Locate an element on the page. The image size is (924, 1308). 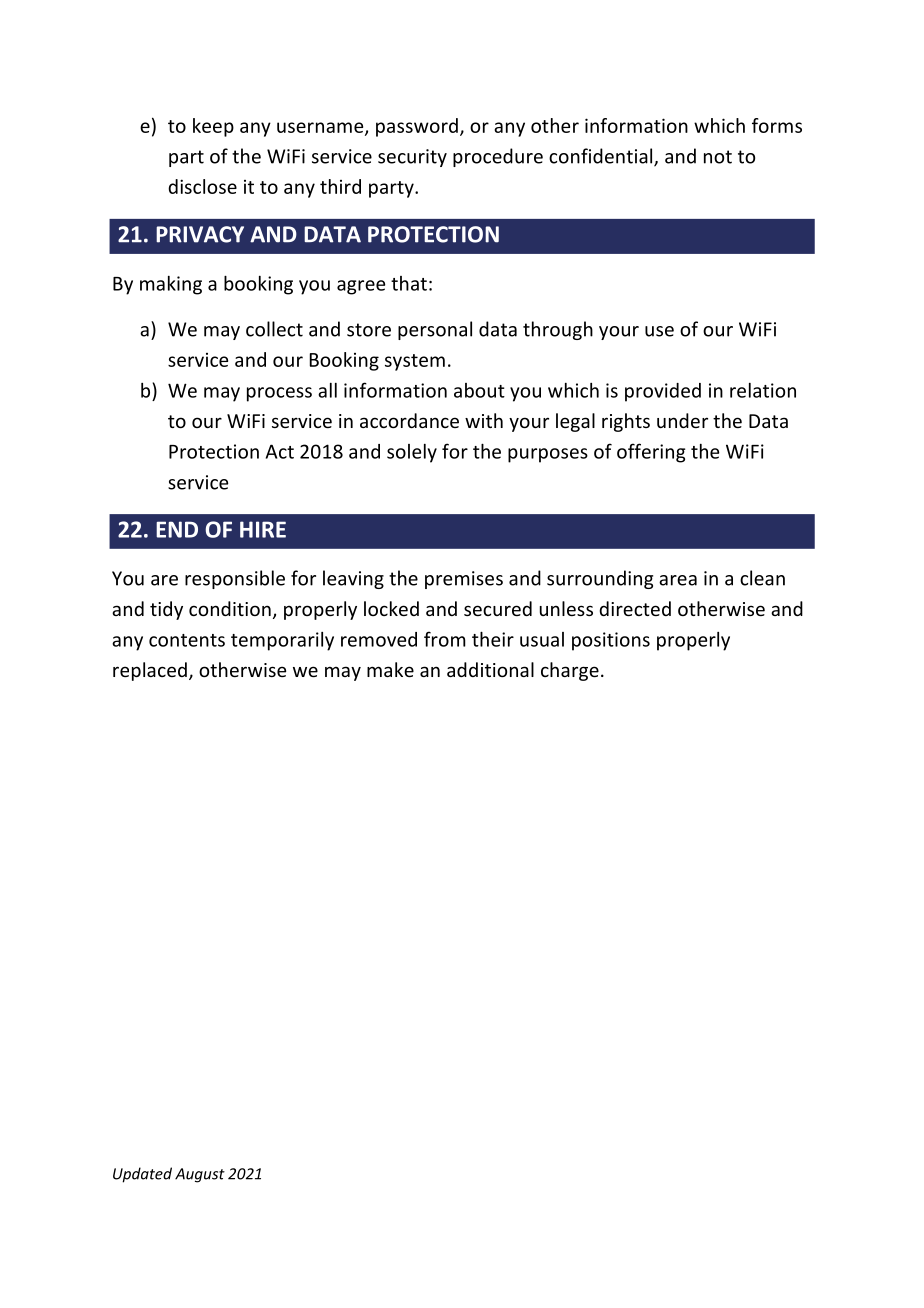
make is located at coordinates (390, 669).
